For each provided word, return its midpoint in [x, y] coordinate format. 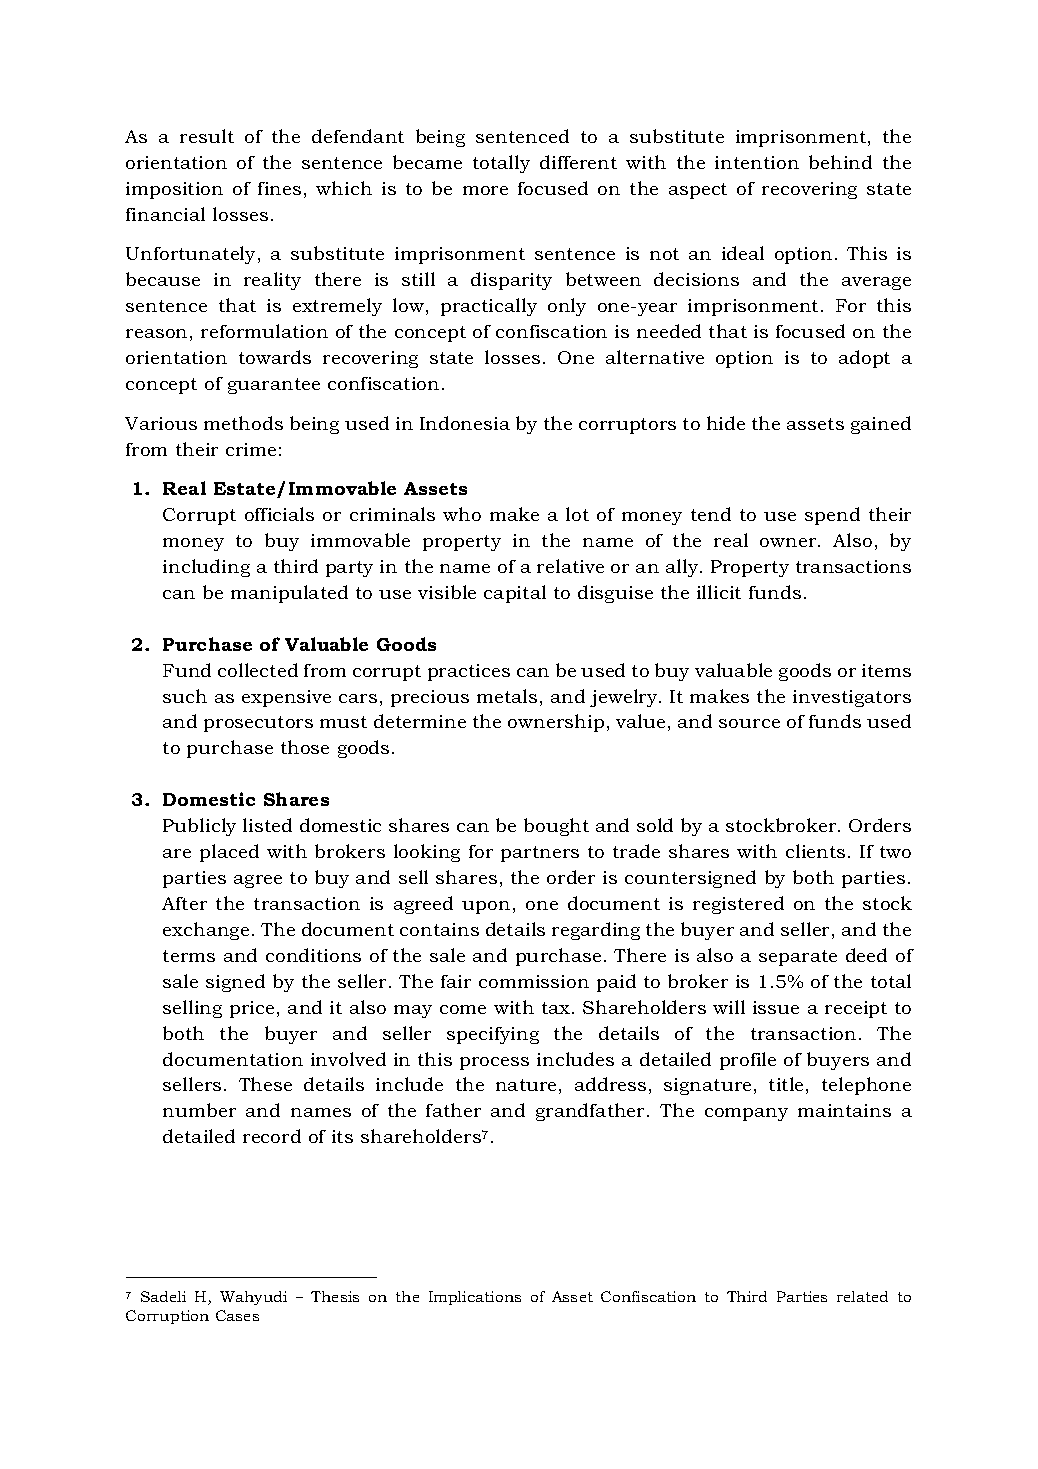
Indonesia [465, 423]
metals [507, 696]
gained [881, 425]
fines [279, 188]
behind [840, 162]
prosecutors [258, 724]
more [485, 190]
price [252, 1009]
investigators [852, 698]
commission [534, 981]
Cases [237, 1315]
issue [776, 1007]
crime [251, 449]
